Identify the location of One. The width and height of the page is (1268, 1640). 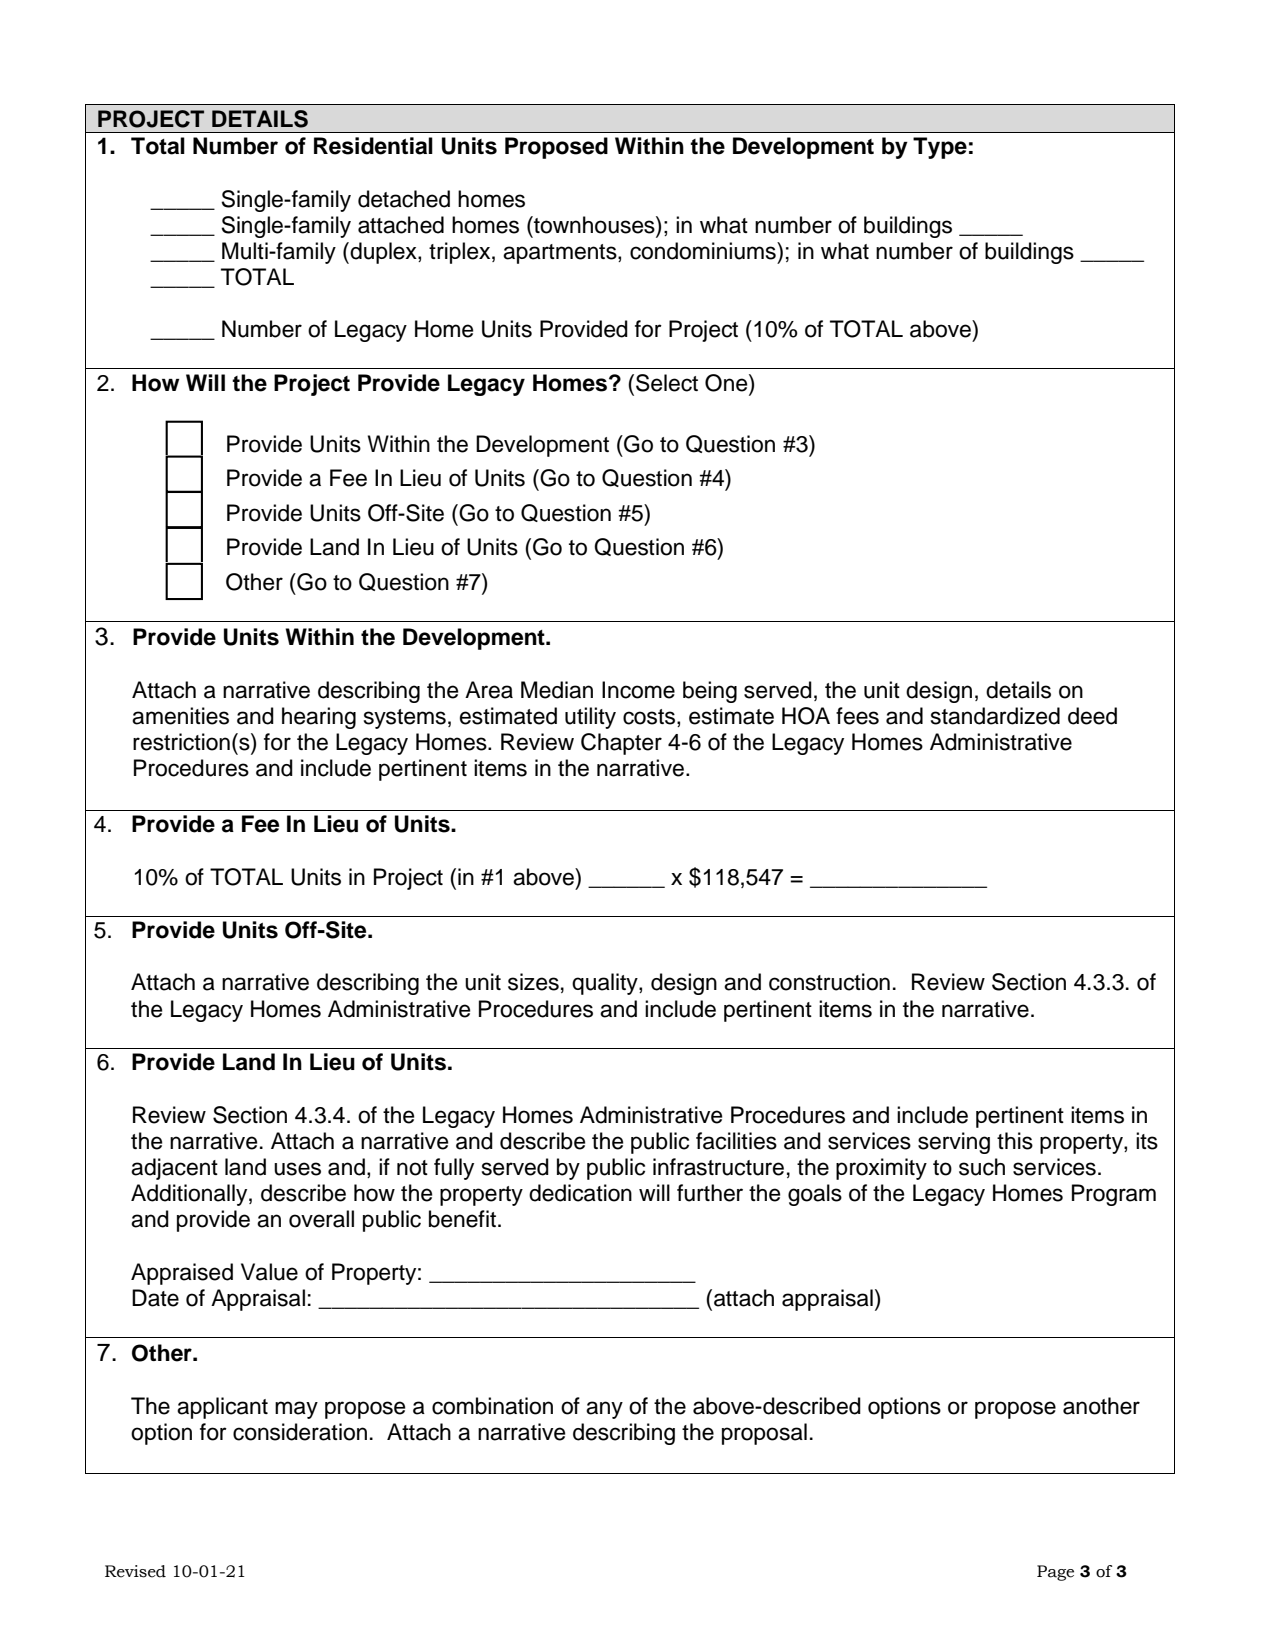
(727, 383).
